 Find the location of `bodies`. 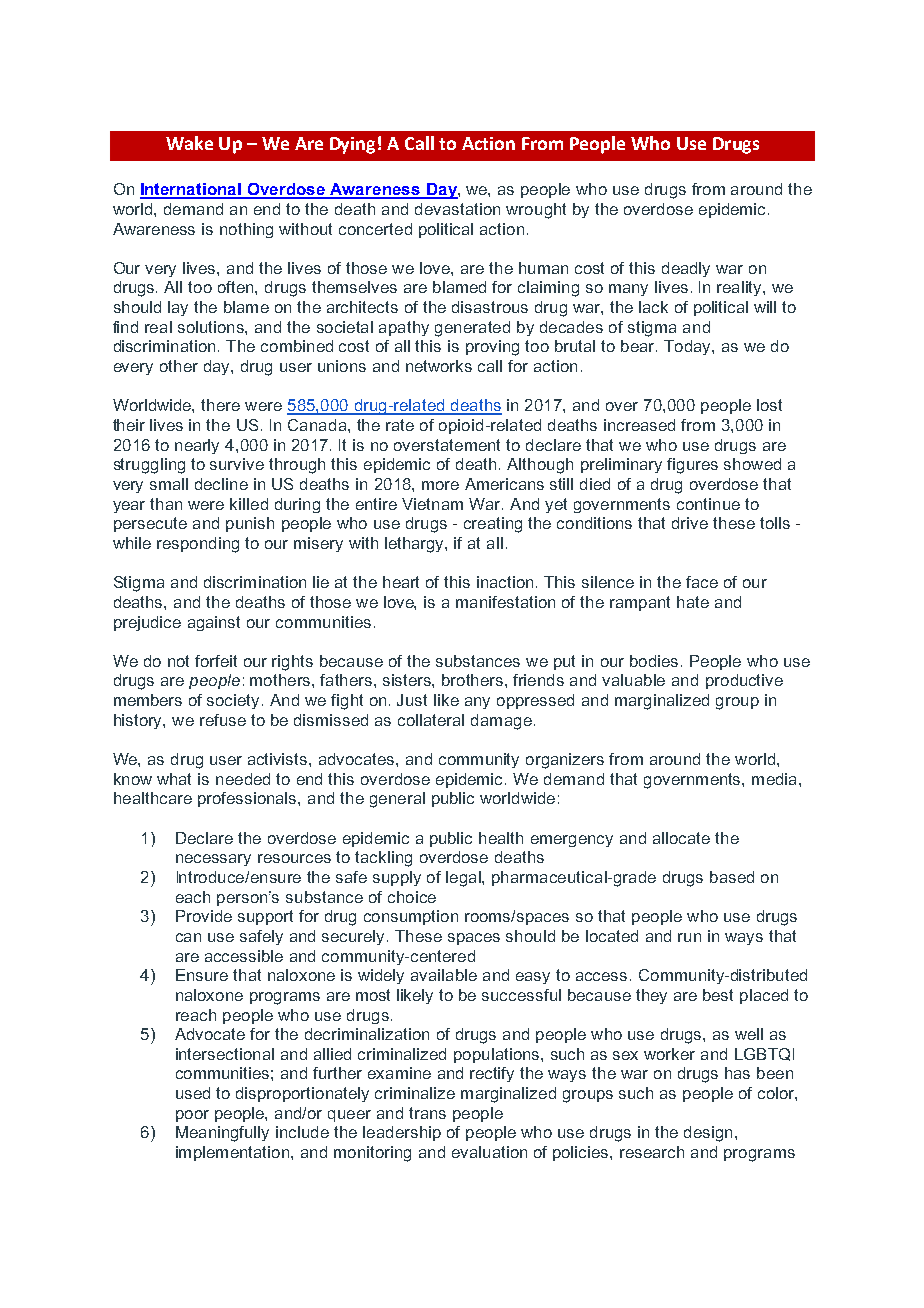

bodies is located at coordinates (654, 661).
